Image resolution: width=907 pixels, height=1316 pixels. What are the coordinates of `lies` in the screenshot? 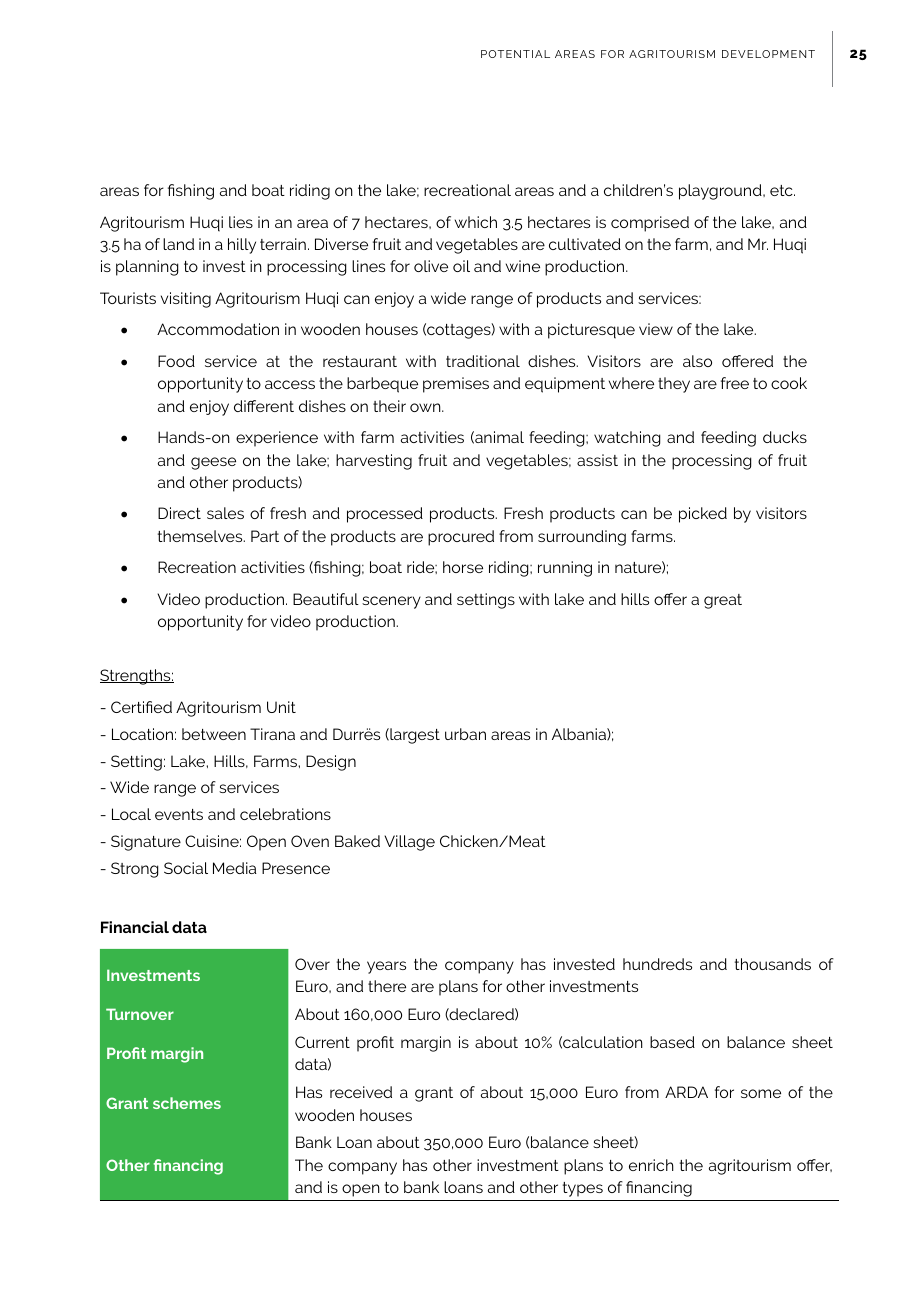 It's located at (241, 222).
